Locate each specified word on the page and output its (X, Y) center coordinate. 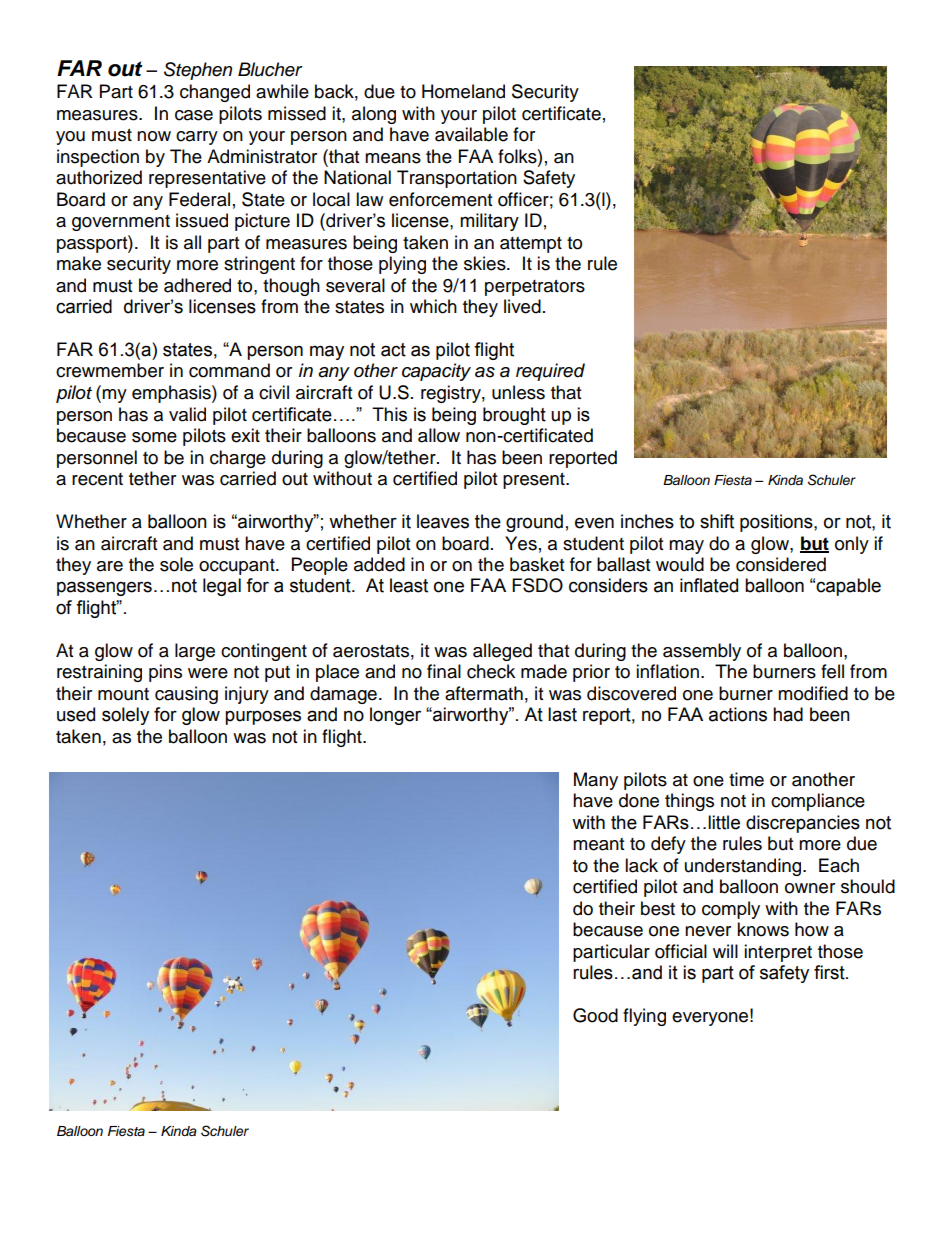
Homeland (463, 91)
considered (781, 564)
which (433, 306)
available (471, 134)
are (110, 566)
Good (595, 1015)
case (194, 115)
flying (644, 1017)
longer (395, 716)
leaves (443, 521)
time (746, 779)
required (550, 372)
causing (186, 695)
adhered (197, 285)
